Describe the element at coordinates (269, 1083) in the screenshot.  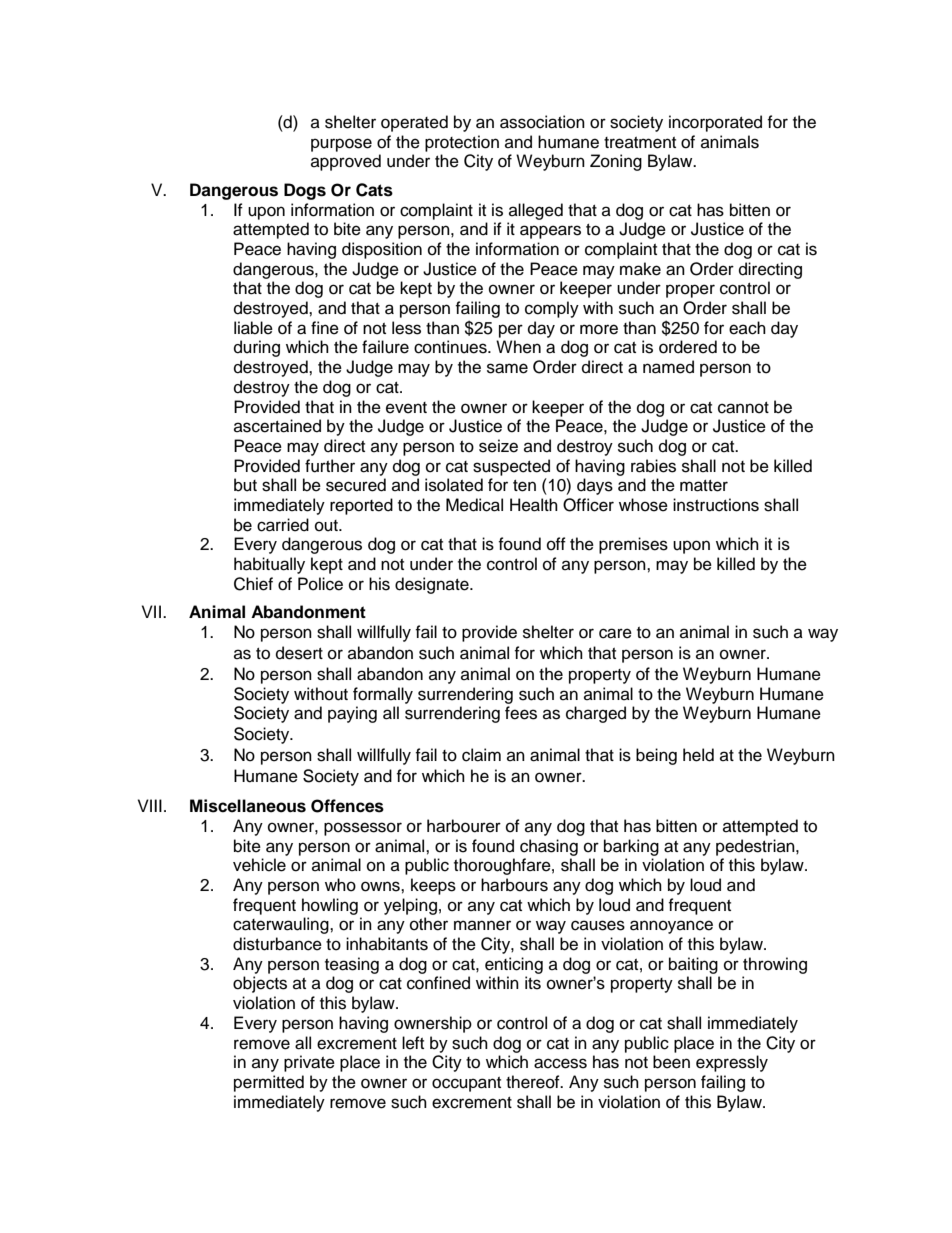
I see `permitted` at that location.
